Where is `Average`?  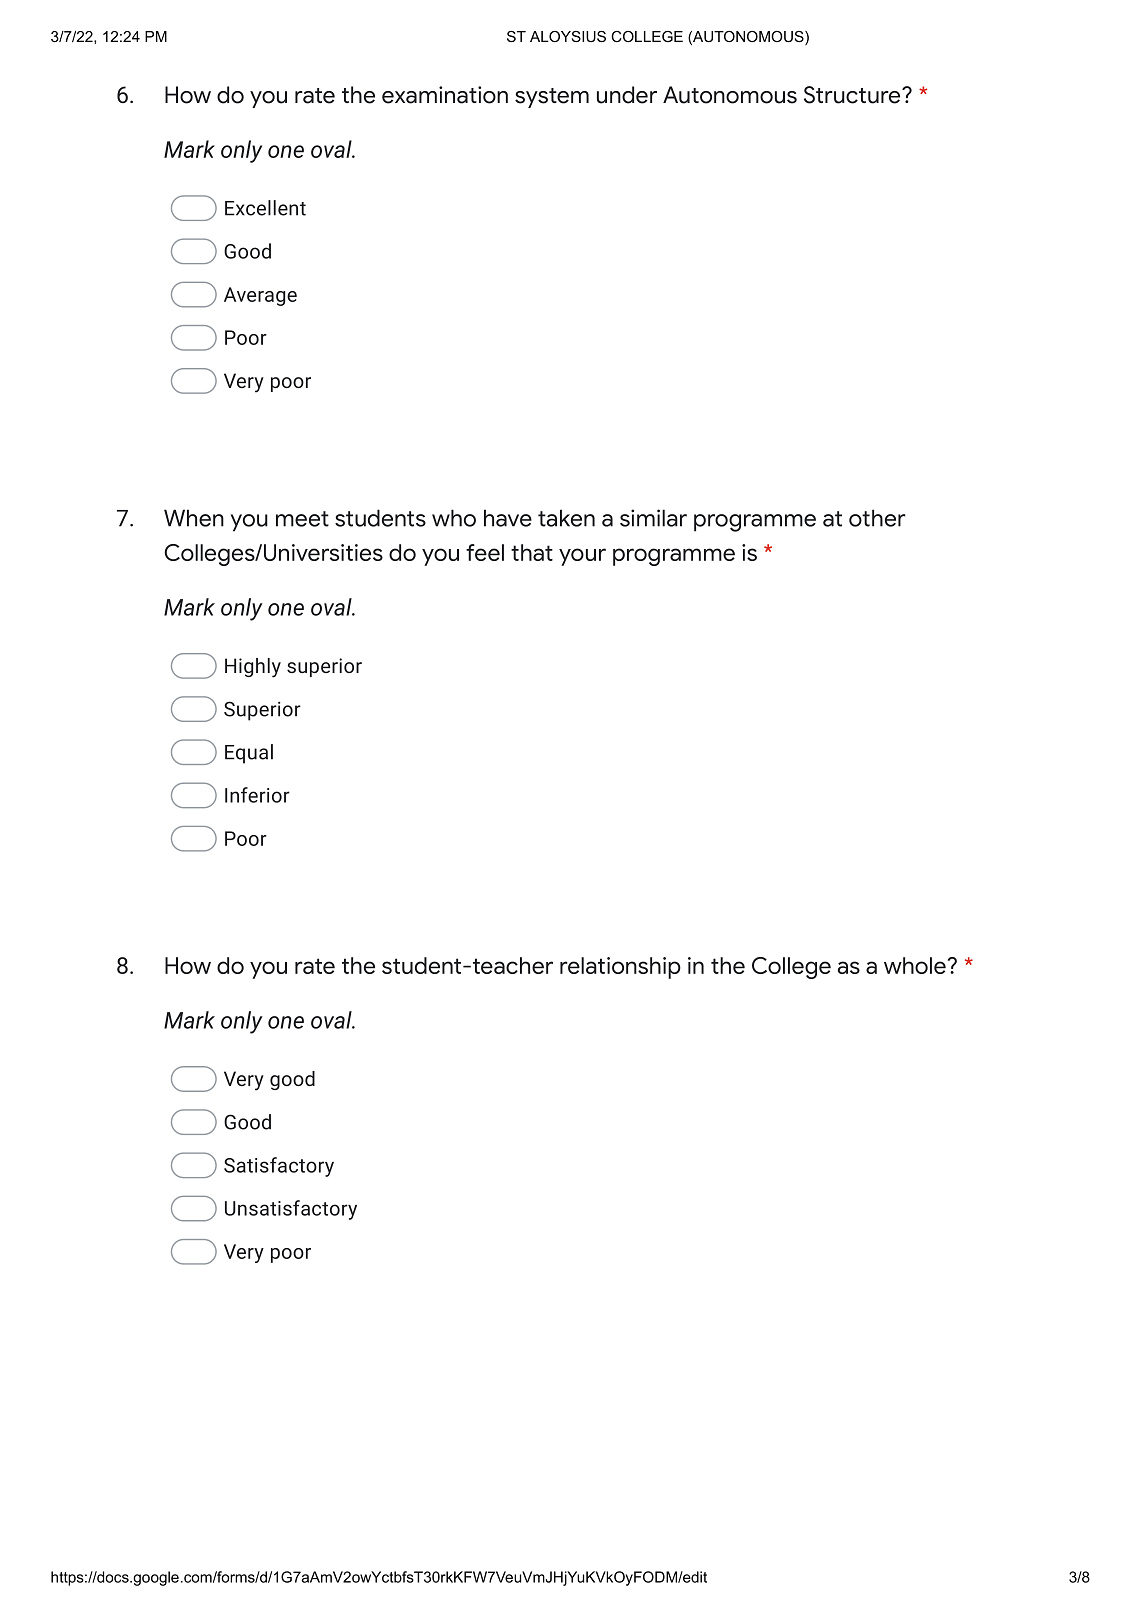 Average is located at coordinates (260, 296).
